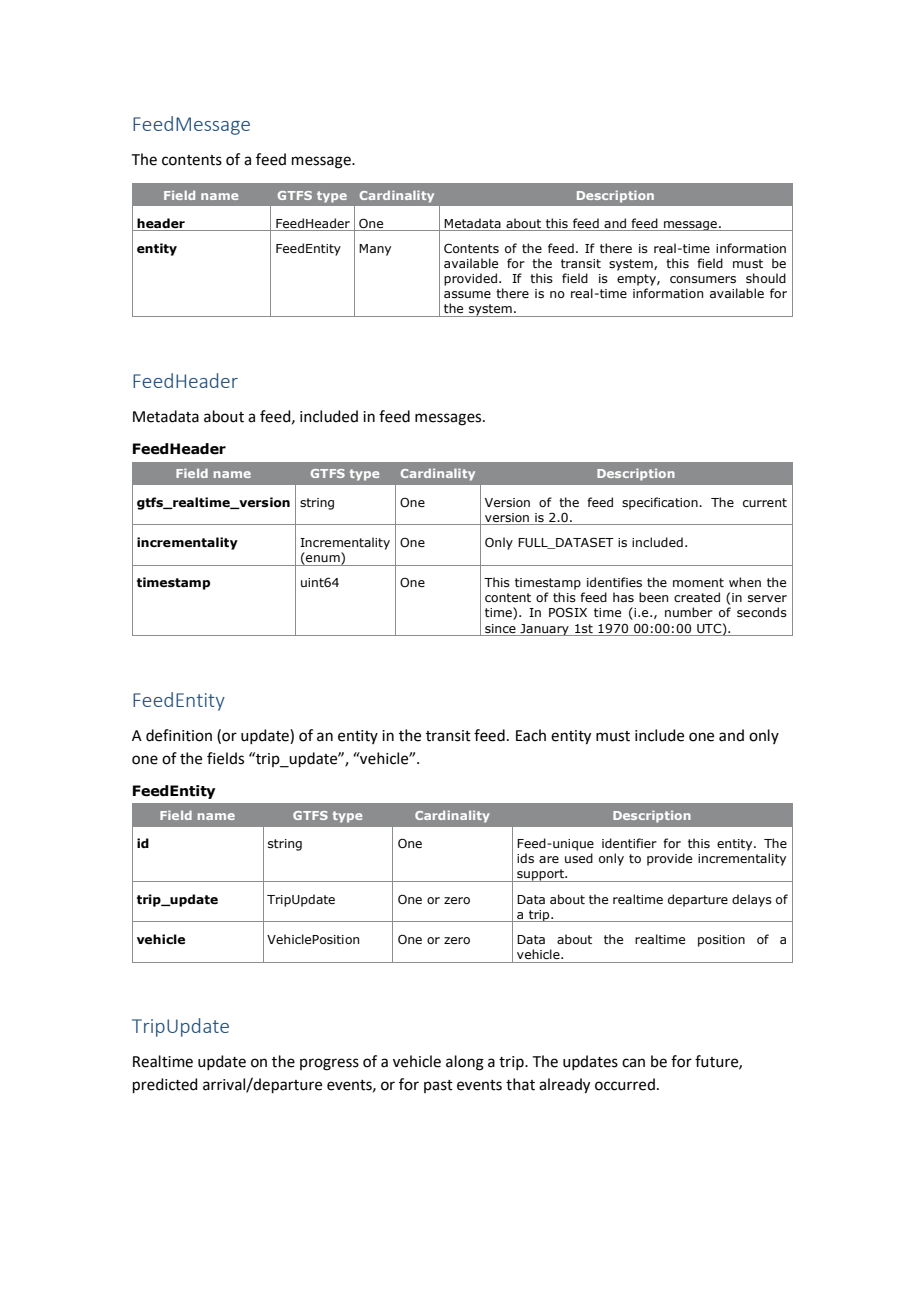 The width and height of the document is (924, 1308). Describe the element at coordinates (629, 843) in the document. I see `identifier` at that location.
